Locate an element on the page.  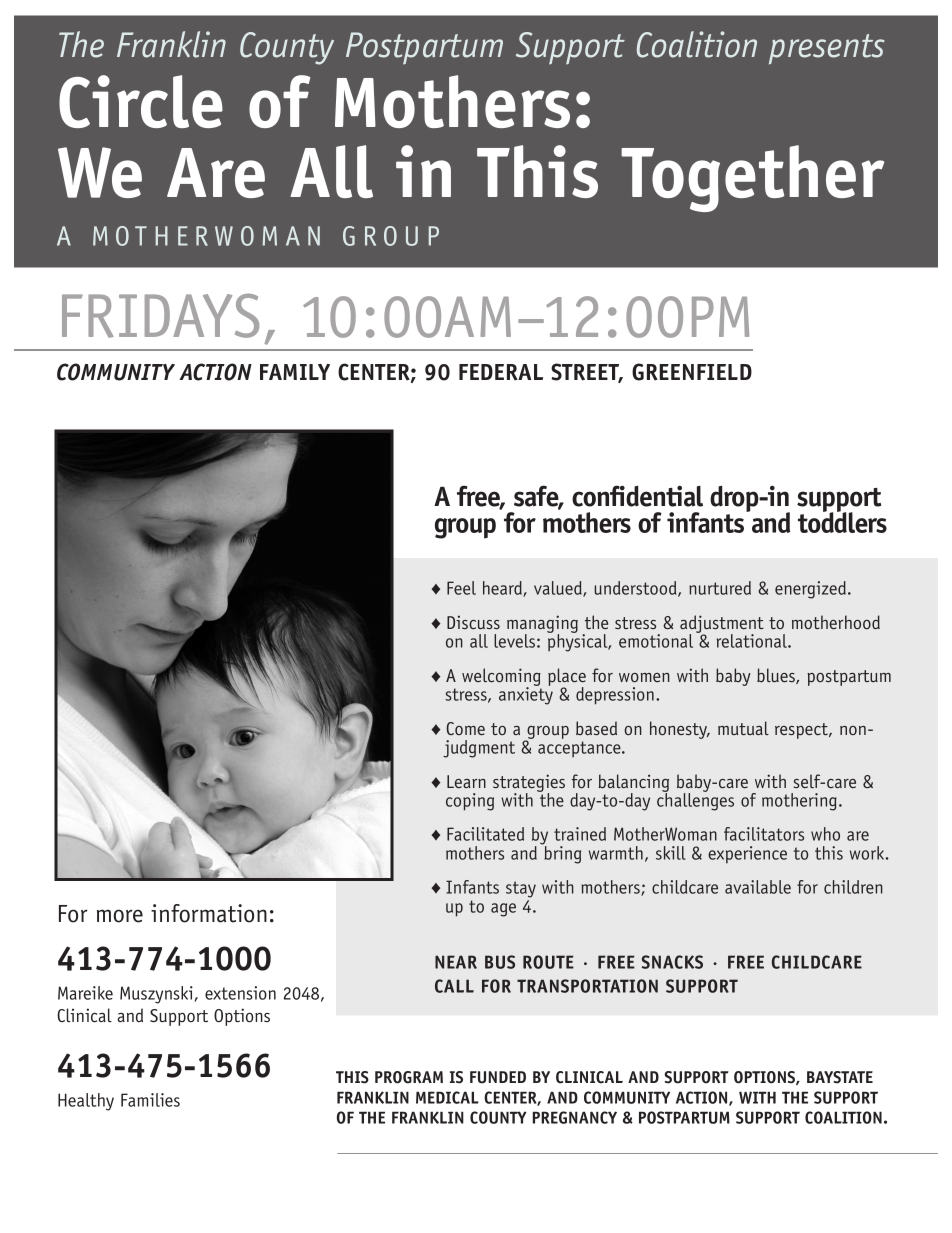
Families is located at coordinates (150, 1100).
